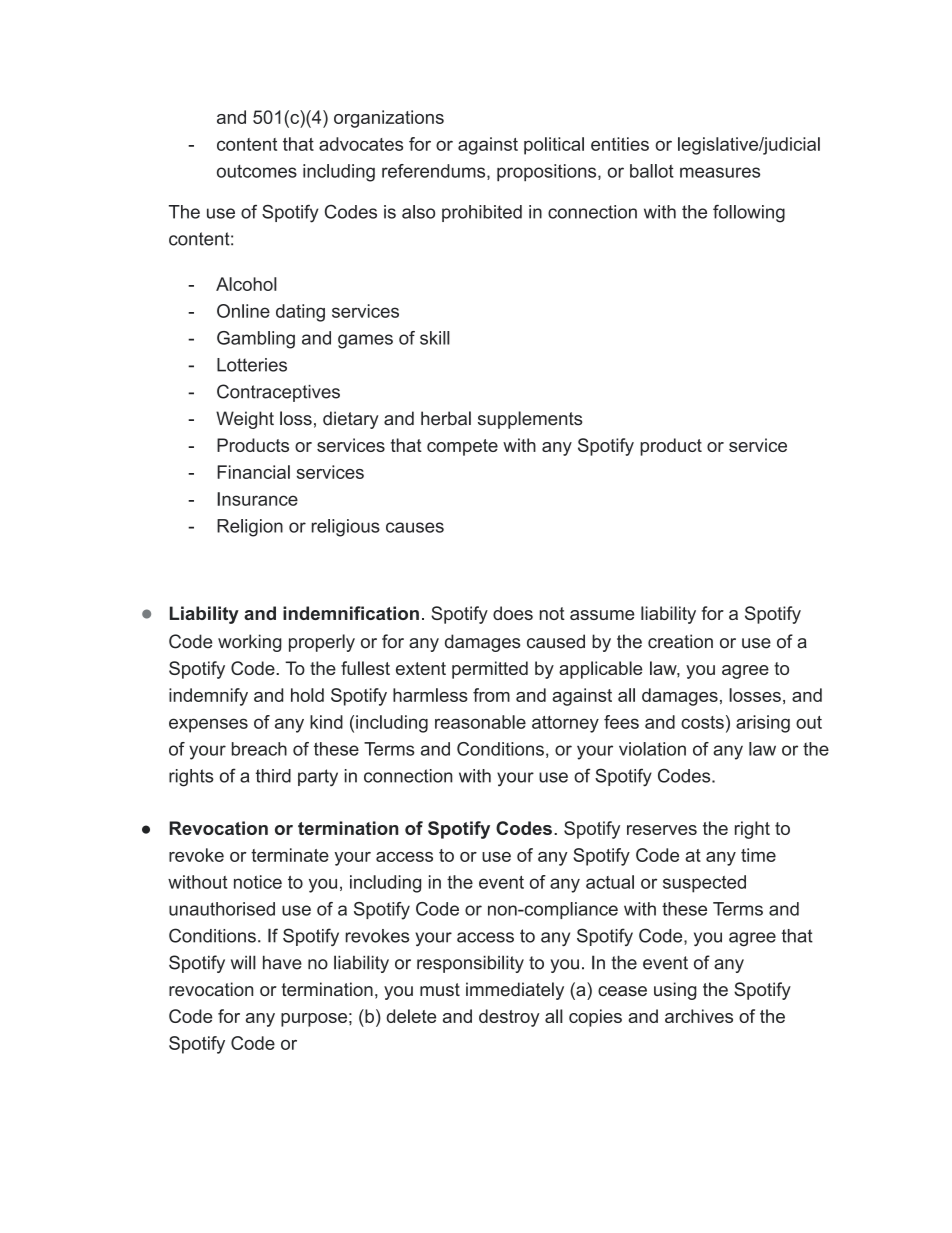  I want to click on outcomes, so click(257, 171).
